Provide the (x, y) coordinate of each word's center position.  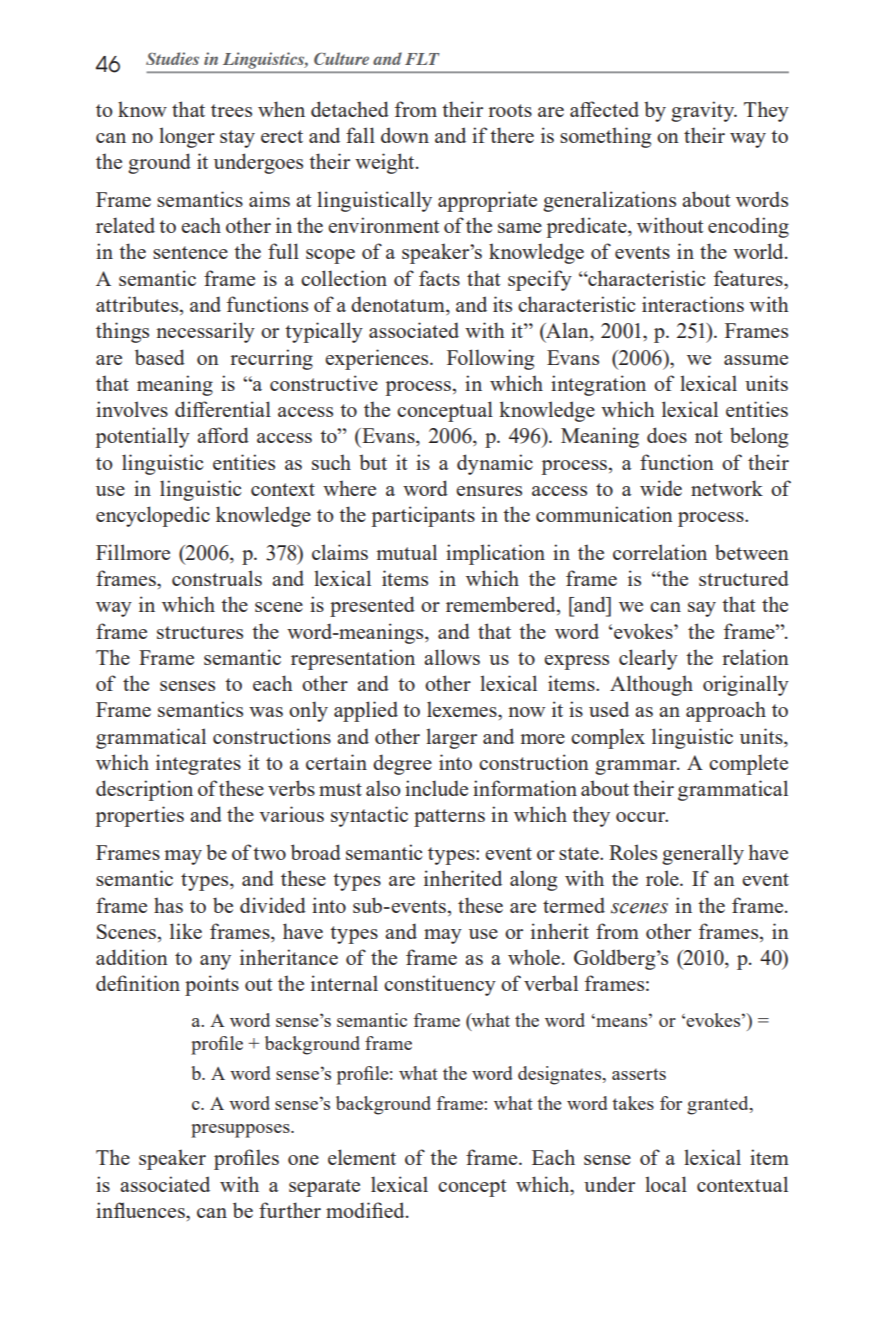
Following (490, 359)
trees (231, 110)
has (168, 905)
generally (703, 854)
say (702, 609)
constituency (440, 985)
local (666, 1184)
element (362, 1157)
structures (200, 632)
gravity (704, 111)
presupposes (241, 1131)
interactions (693, 304)
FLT (422, 59)
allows (452, 657)
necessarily (205, 332)
